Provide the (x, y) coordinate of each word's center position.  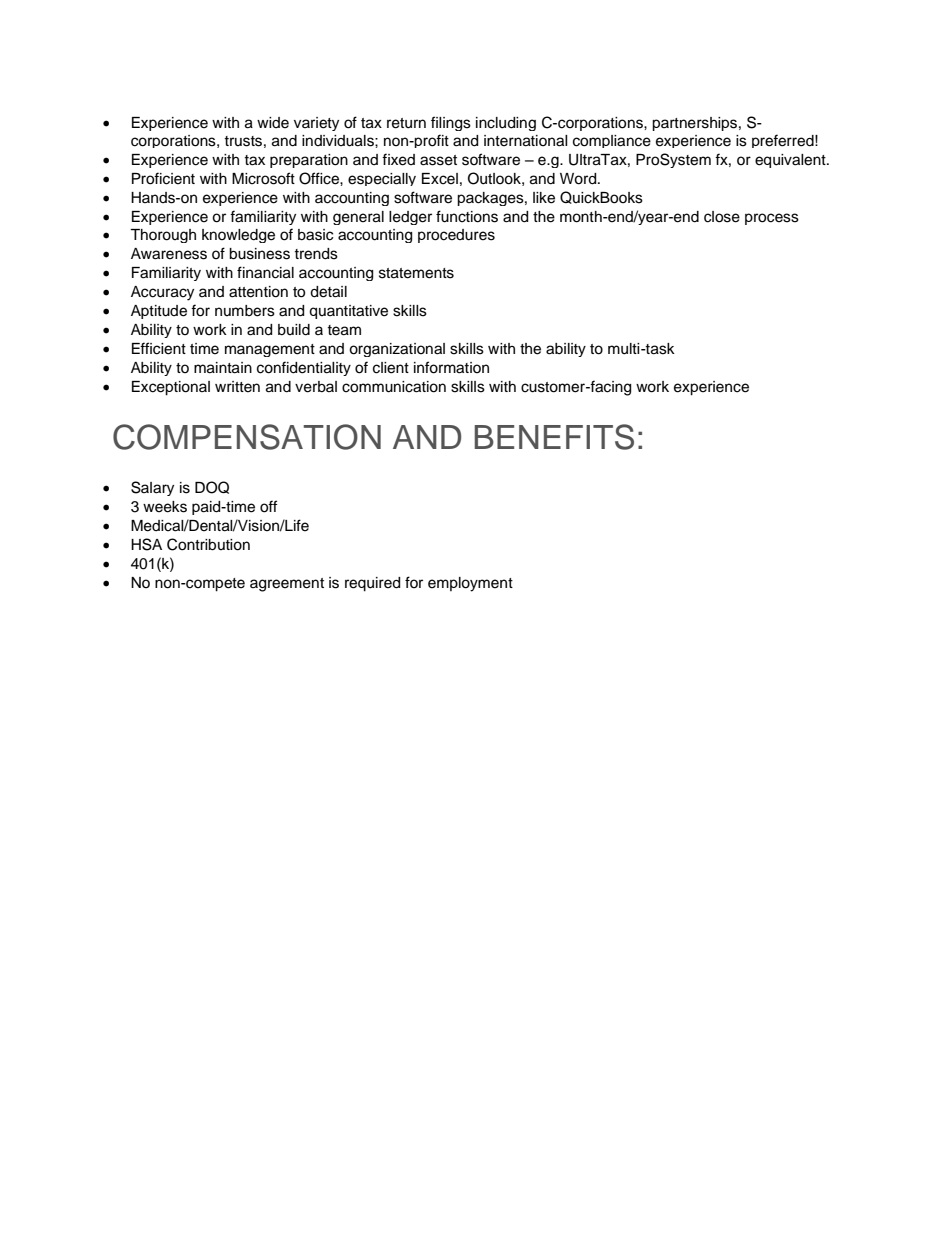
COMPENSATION (247, 437)
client (391, 368)
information (451, 367)
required (372, 584)
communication (394, 387)
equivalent (791, 161)
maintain (223, 368)
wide (273, 123)
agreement (287, 585)
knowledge (238, 236)
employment (470, 584)
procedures (456, 236)
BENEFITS (554, 437)
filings (451, 123)
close (722, 217)
